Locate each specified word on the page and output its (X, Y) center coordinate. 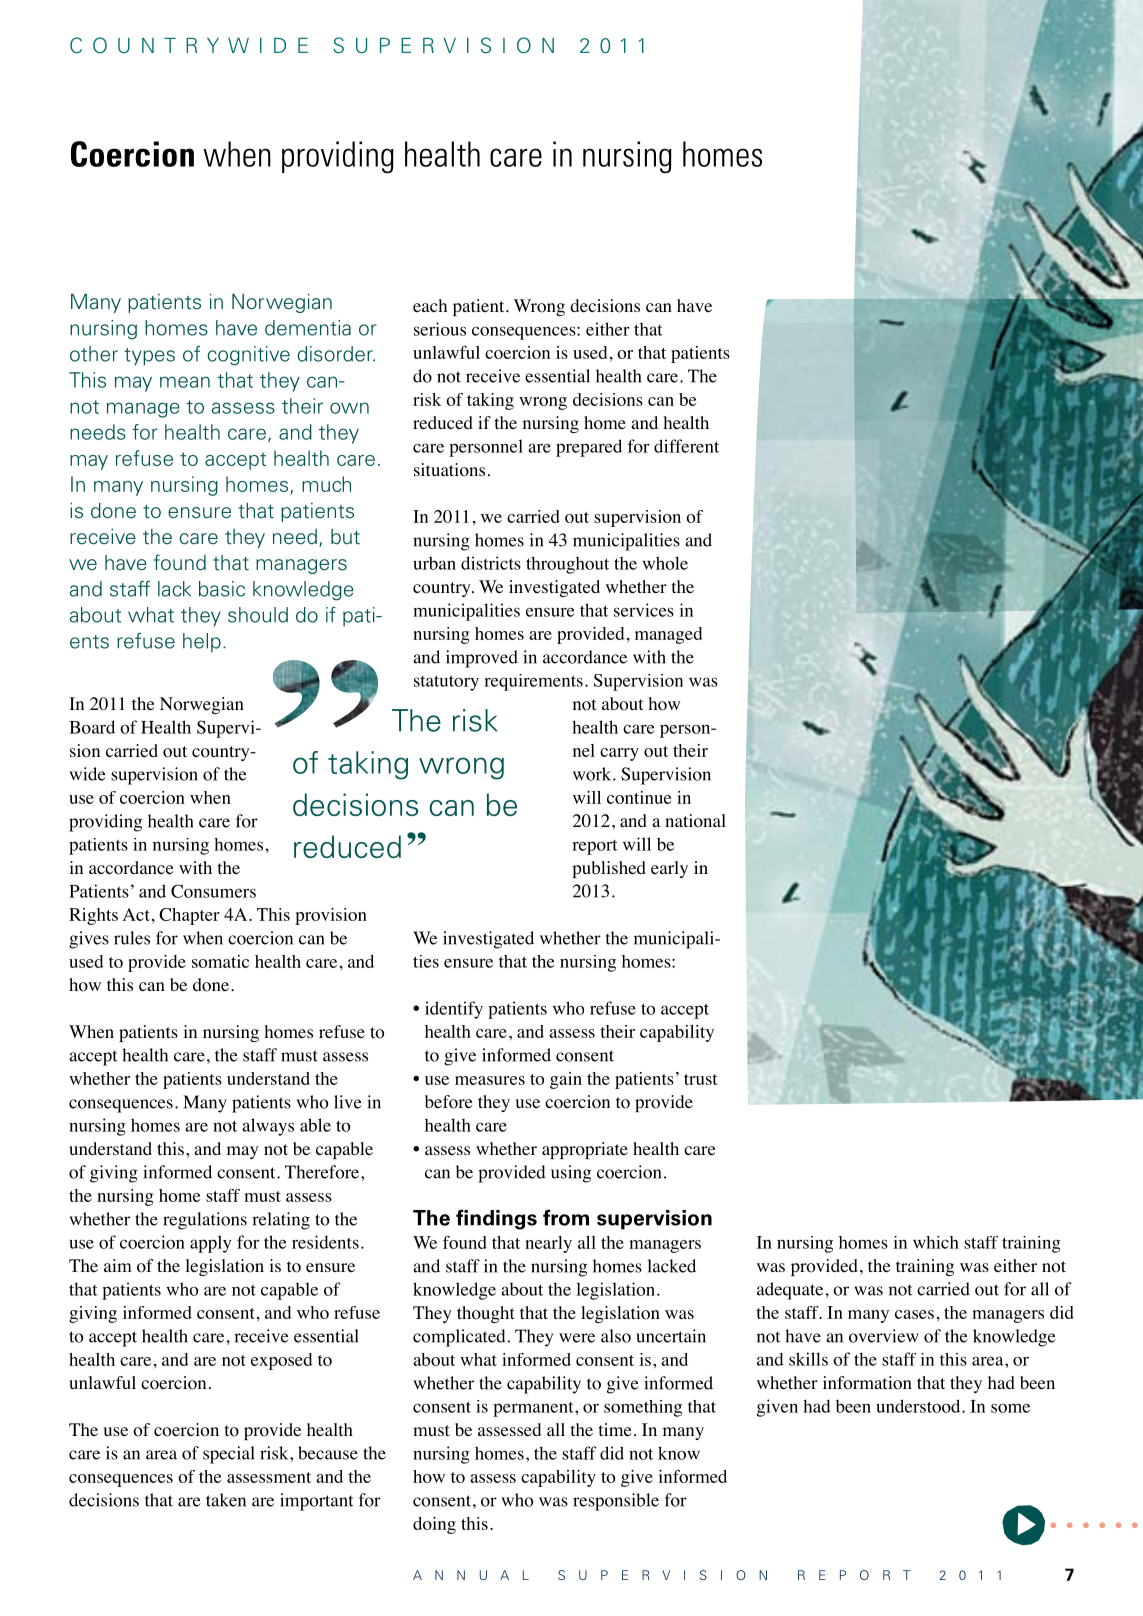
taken (226, 1500)
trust (701, 1079)
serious (440, 329)
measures (490, 1080)
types (149, 357)
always (268, 1127)
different (686, 446)
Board (92, 727)
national (695, 821)
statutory (446, 683)
